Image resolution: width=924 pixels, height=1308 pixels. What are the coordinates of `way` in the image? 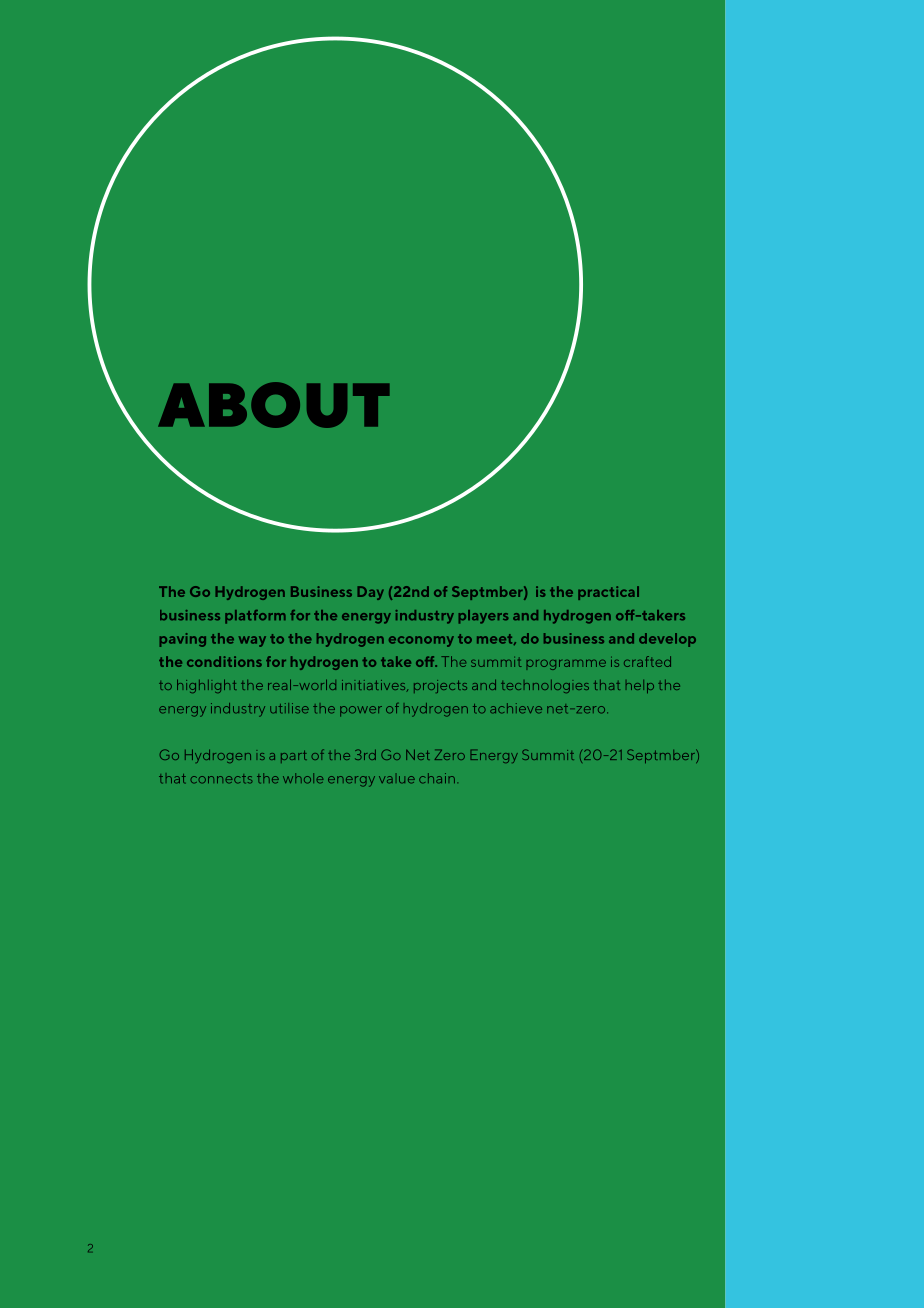 It's located at (252, 641).
